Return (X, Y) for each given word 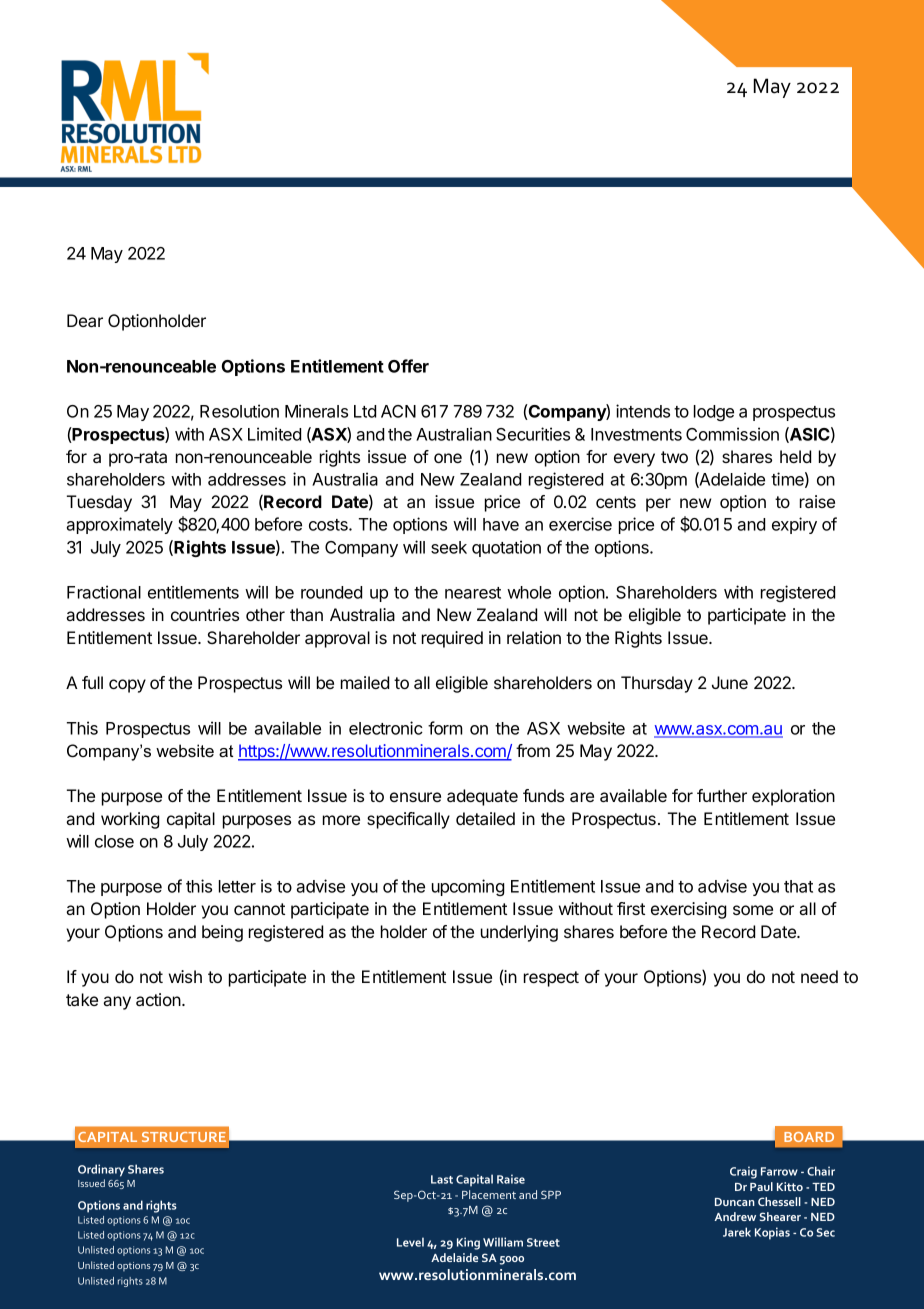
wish (185, 976)
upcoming (468, 887)
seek (449, 547)
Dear (85, 320)
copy (127, 686)
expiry (794, 525)
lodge (714, 413)
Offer (408, 366)
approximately (119, 525)
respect (551, 979)
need (819, 976)
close (114, 841)
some (753, 910)
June (730, 682)
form (445, 728)
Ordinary (101, 1170)
